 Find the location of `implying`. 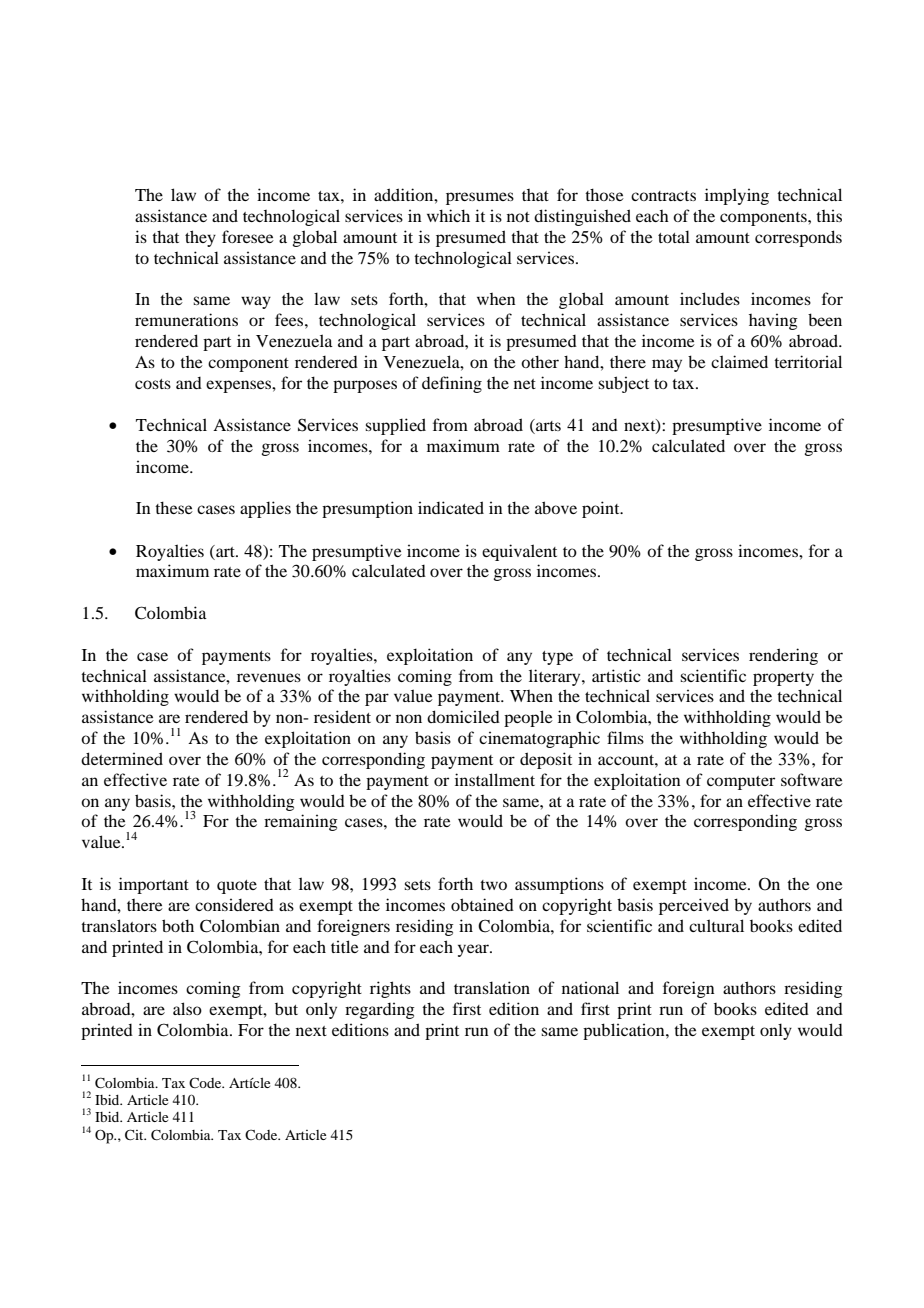

implying is located at coordinates (737, 196).
